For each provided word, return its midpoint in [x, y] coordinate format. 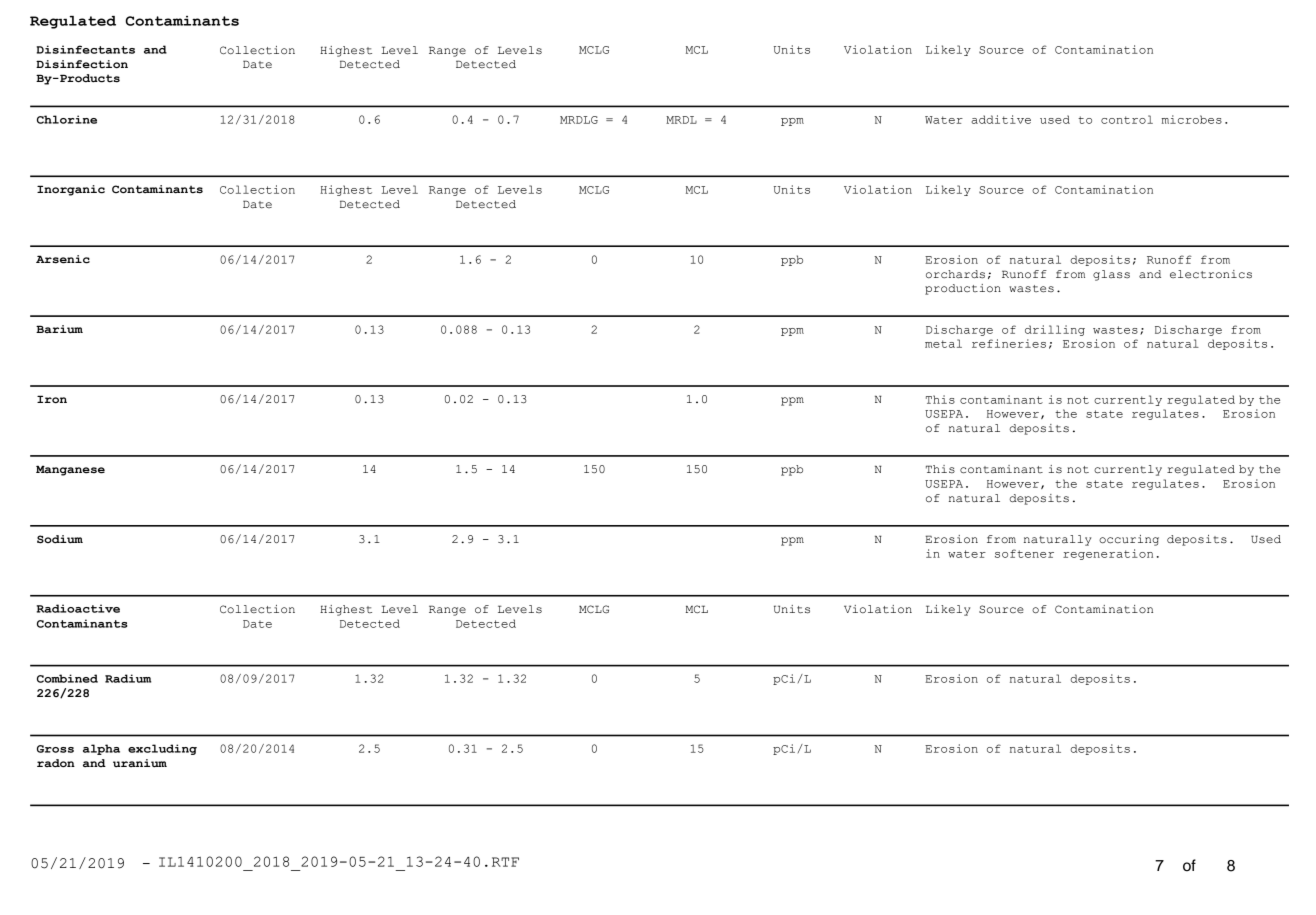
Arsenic [63, 259]
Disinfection [82, 64]
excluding [162, 749]
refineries [1009, 343]
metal [943, 343]
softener [1024, 553]
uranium [140, 763]
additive [1001, 119]
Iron [52, 399]
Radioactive [78, 608]
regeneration [1108, 554]
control [1127, 119]
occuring [1129, 540]
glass [1111, 275]
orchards [955, 274]
